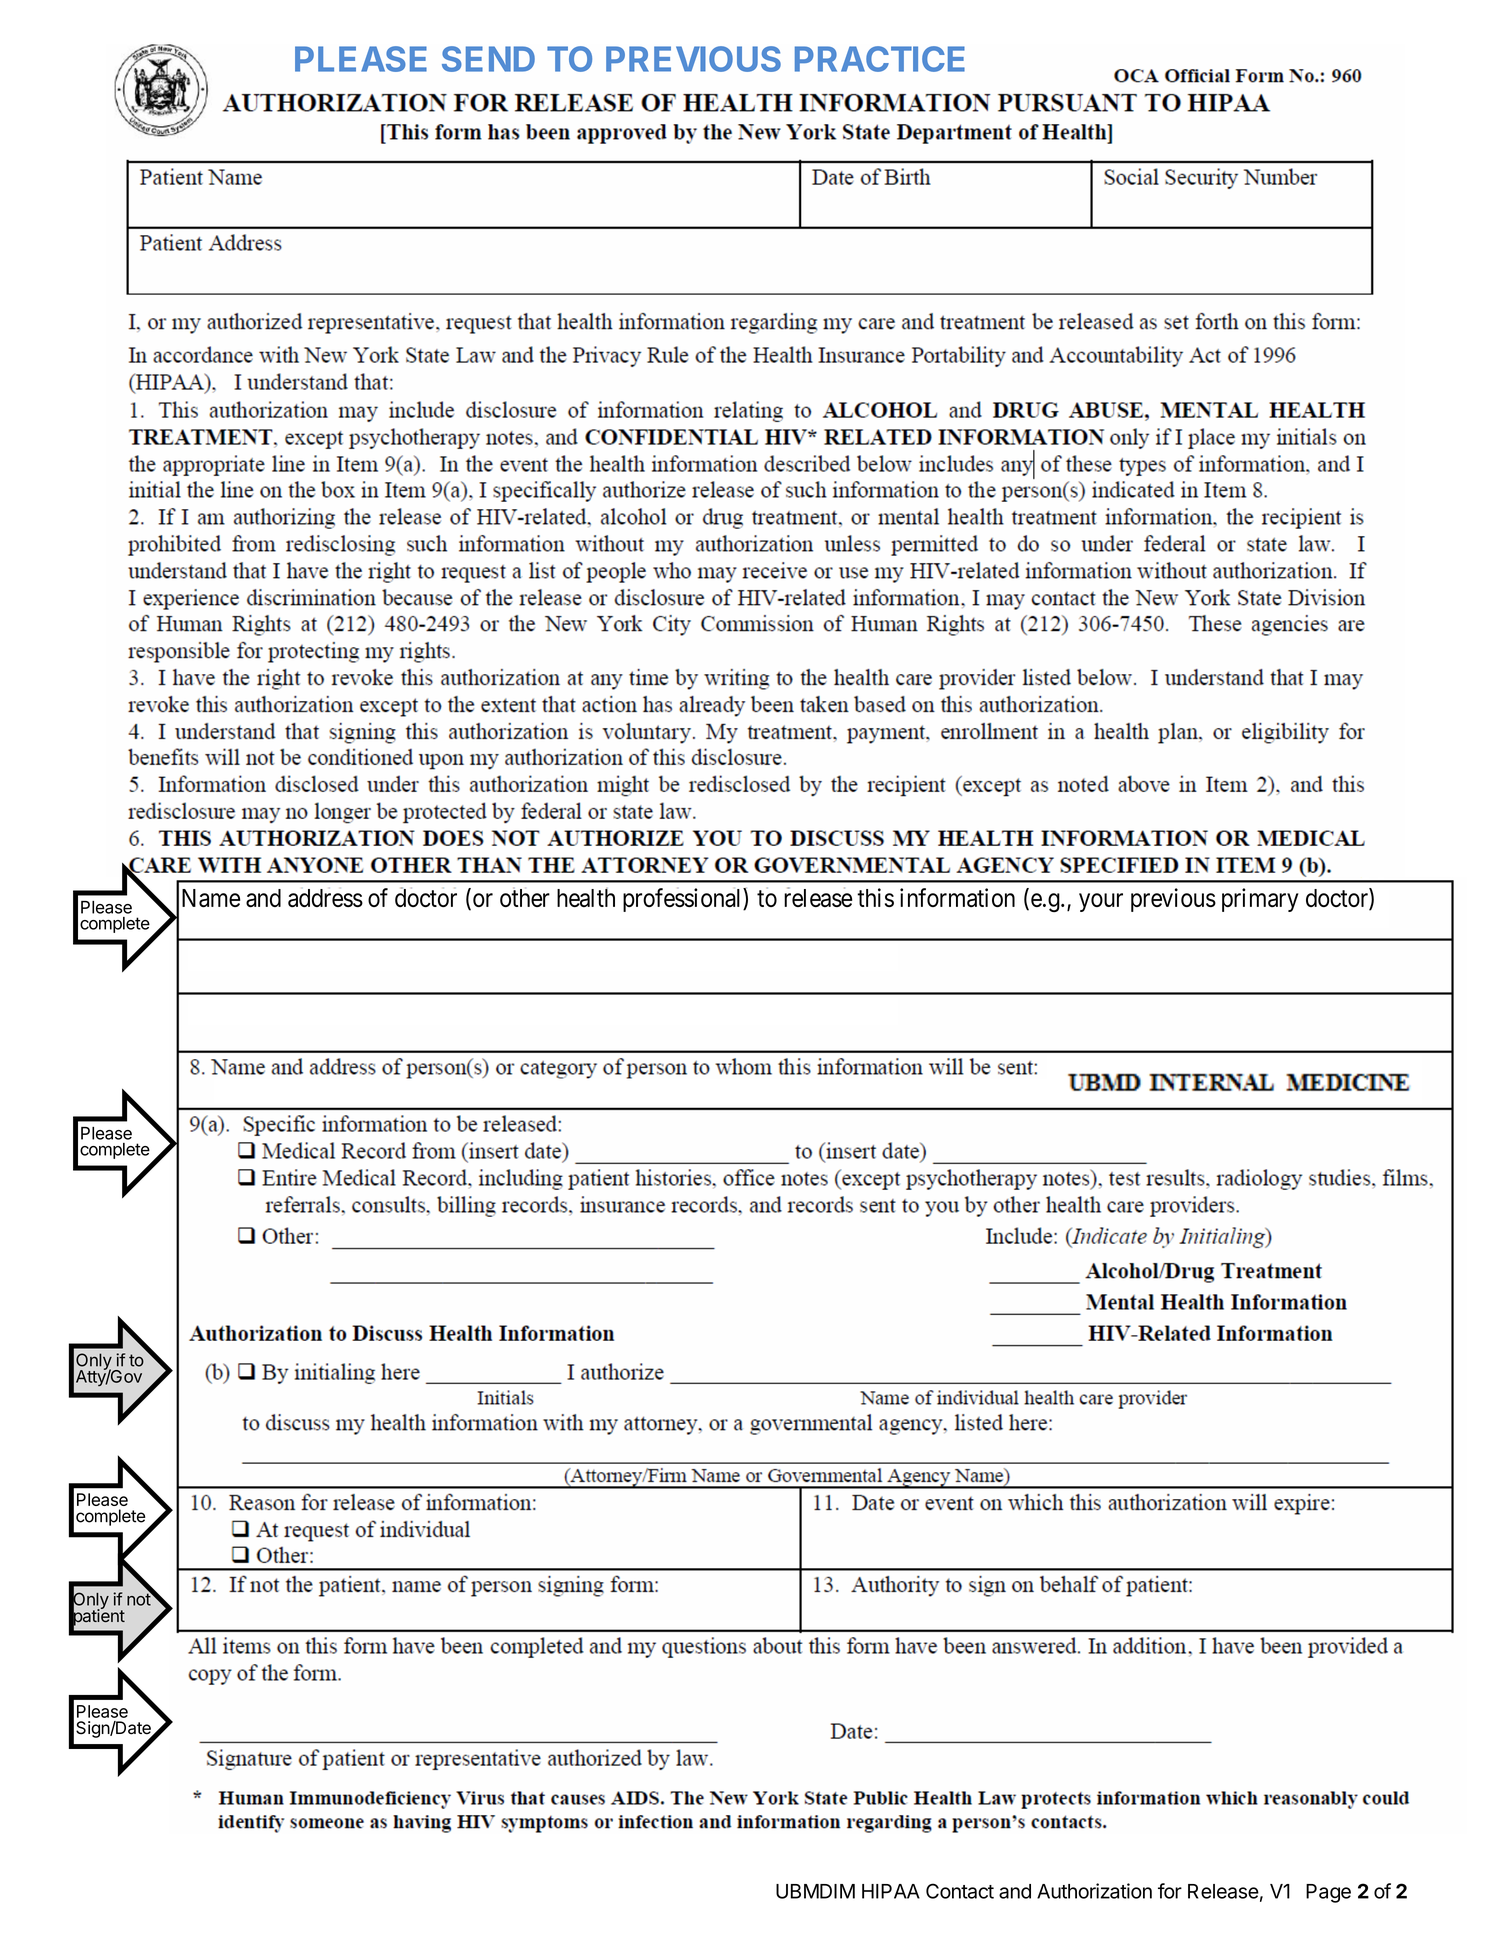  Describe the element at coordinates (875, 897) in the document. I see `this` at that location.
